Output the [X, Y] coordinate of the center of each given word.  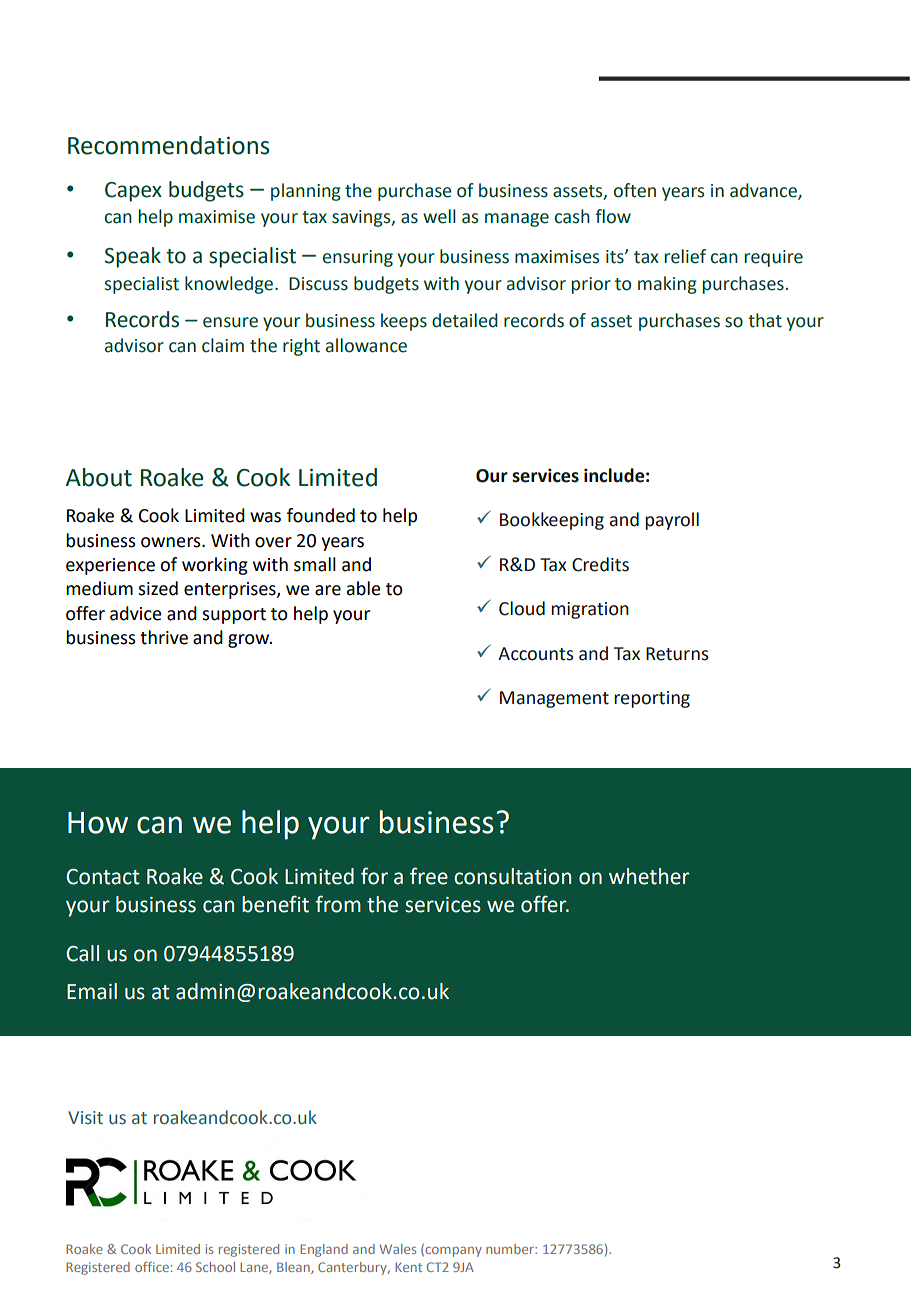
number [511, 1249]
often [635, 190]
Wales [397, 1249]
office [152, 1266]
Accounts [535, 654]
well [439, 216]
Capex [133, 192]
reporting [652, 699]
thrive [164, 637]
